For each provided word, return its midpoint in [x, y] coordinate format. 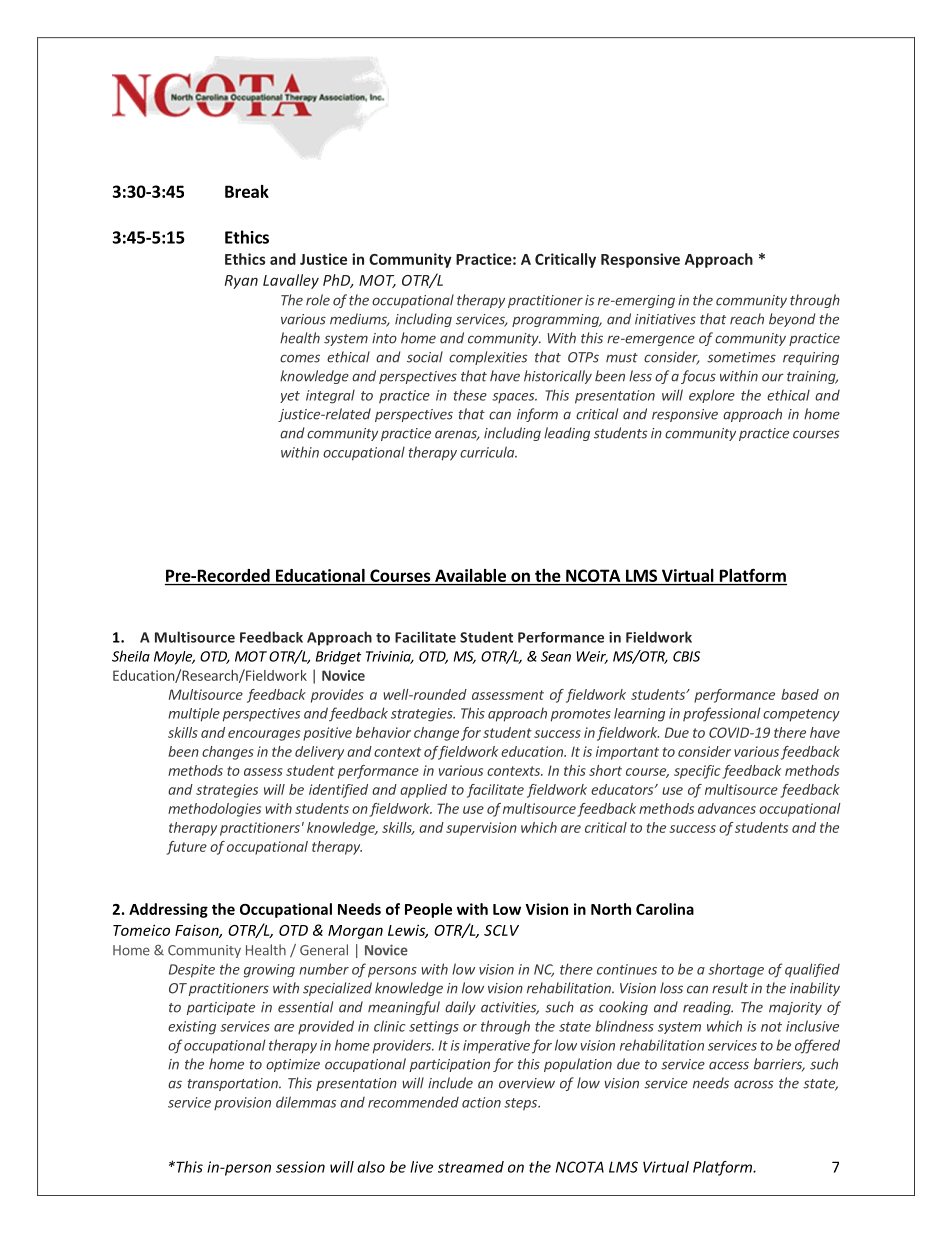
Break [247, 191]
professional [721, 714]
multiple [194, 715]
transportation [233, 1084]
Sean [556, 656]
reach [747, 319]
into [384, 338]
